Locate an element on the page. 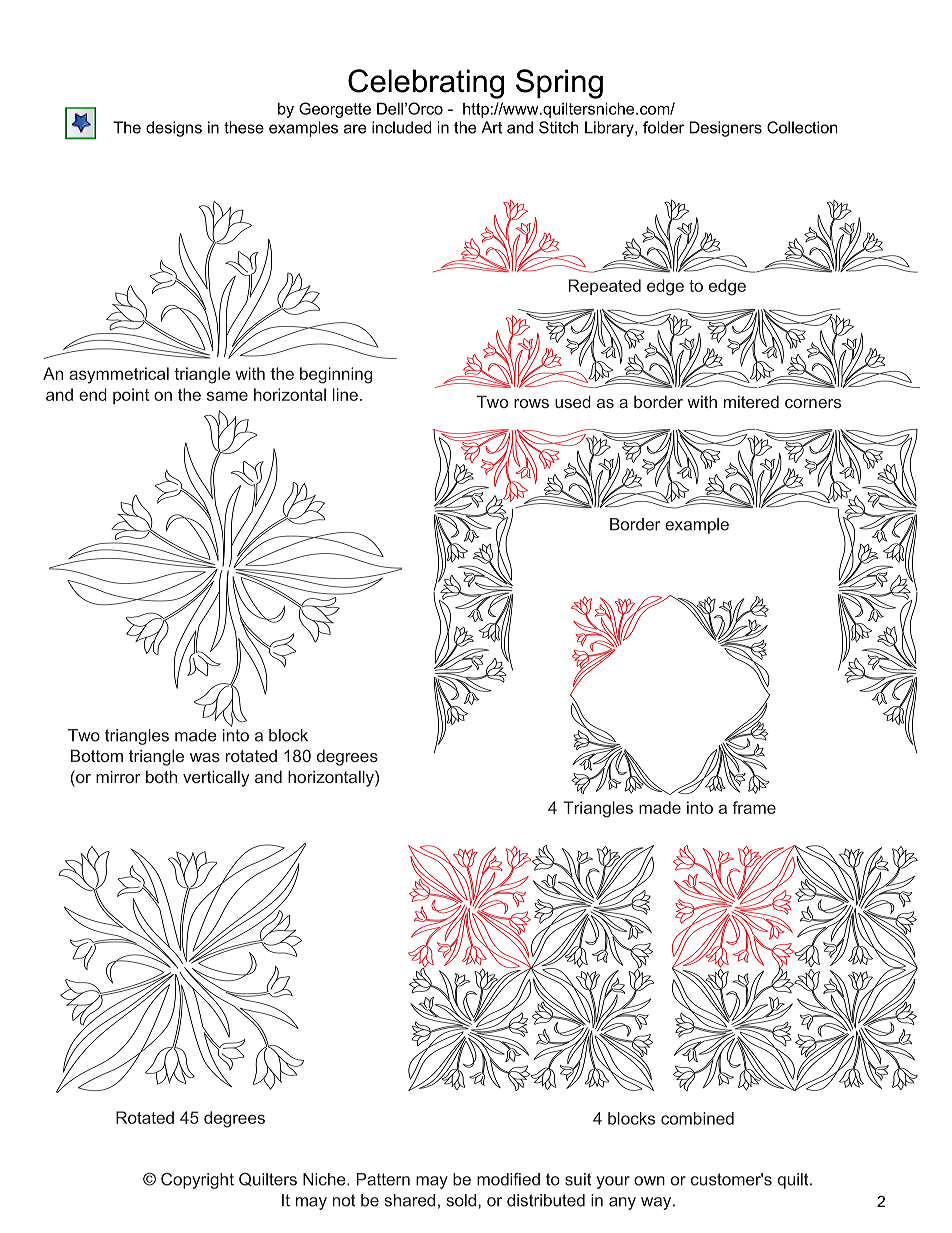 The width and height of the document is (952, 1233). combined is located at coordinates (697, 1118).
